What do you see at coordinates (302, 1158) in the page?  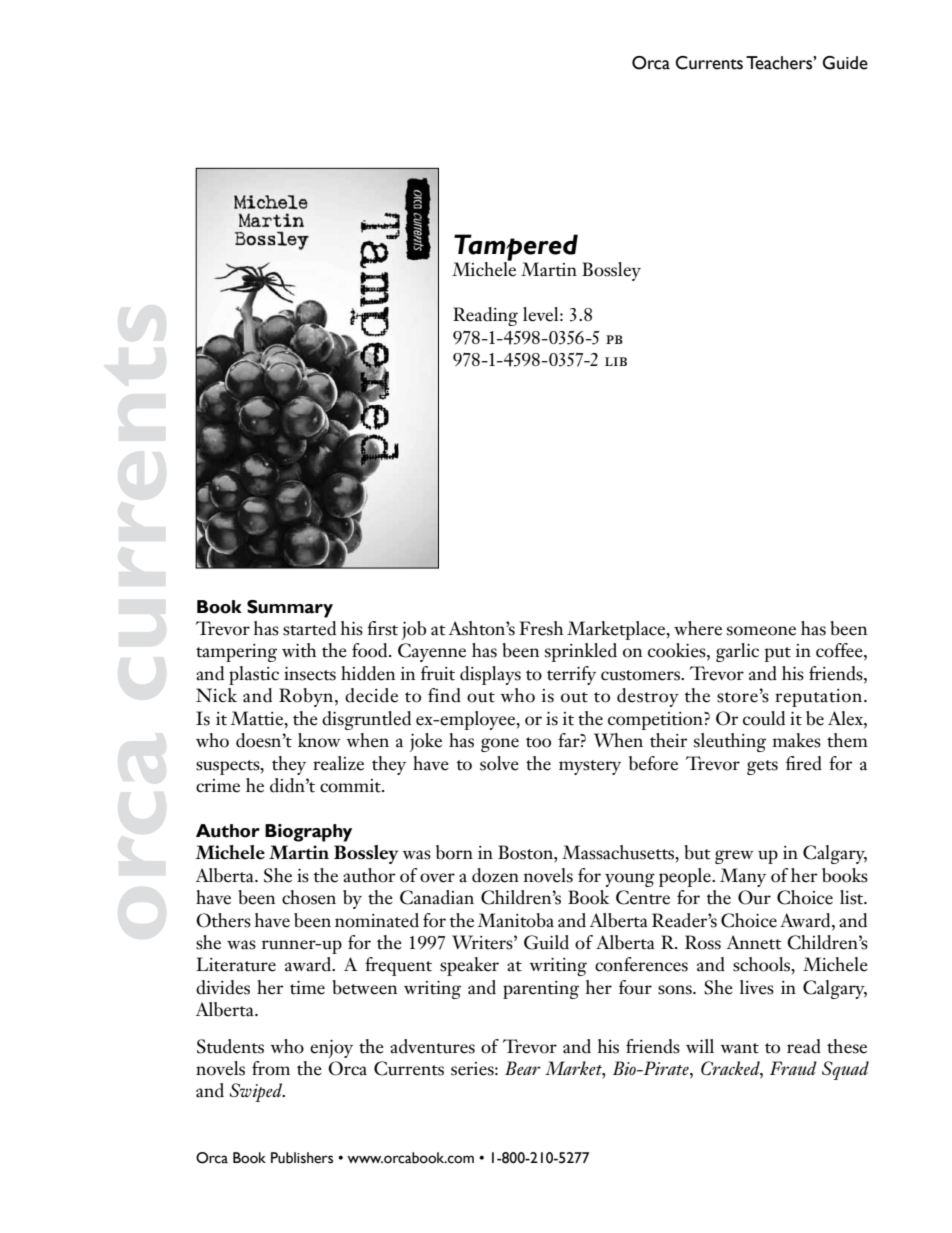 I see `Publishers` at bounding box center [302, 1158].
